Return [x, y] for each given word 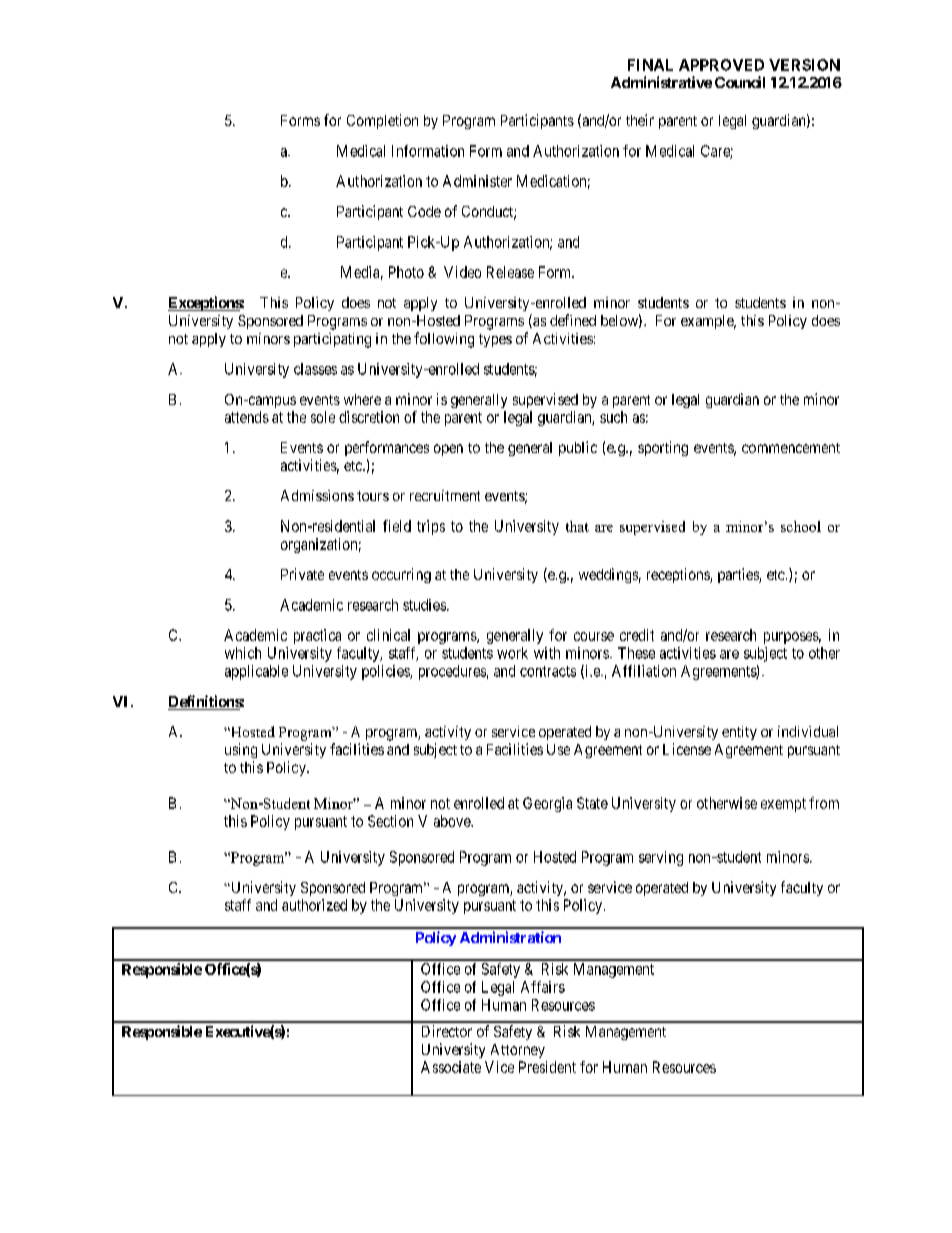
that [577, 526]
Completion [382, 121]
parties [739, 575]
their [640, 120]
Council [740, 82]
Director [447, 1031]
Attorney [518, 1051]
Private [302, 574]
